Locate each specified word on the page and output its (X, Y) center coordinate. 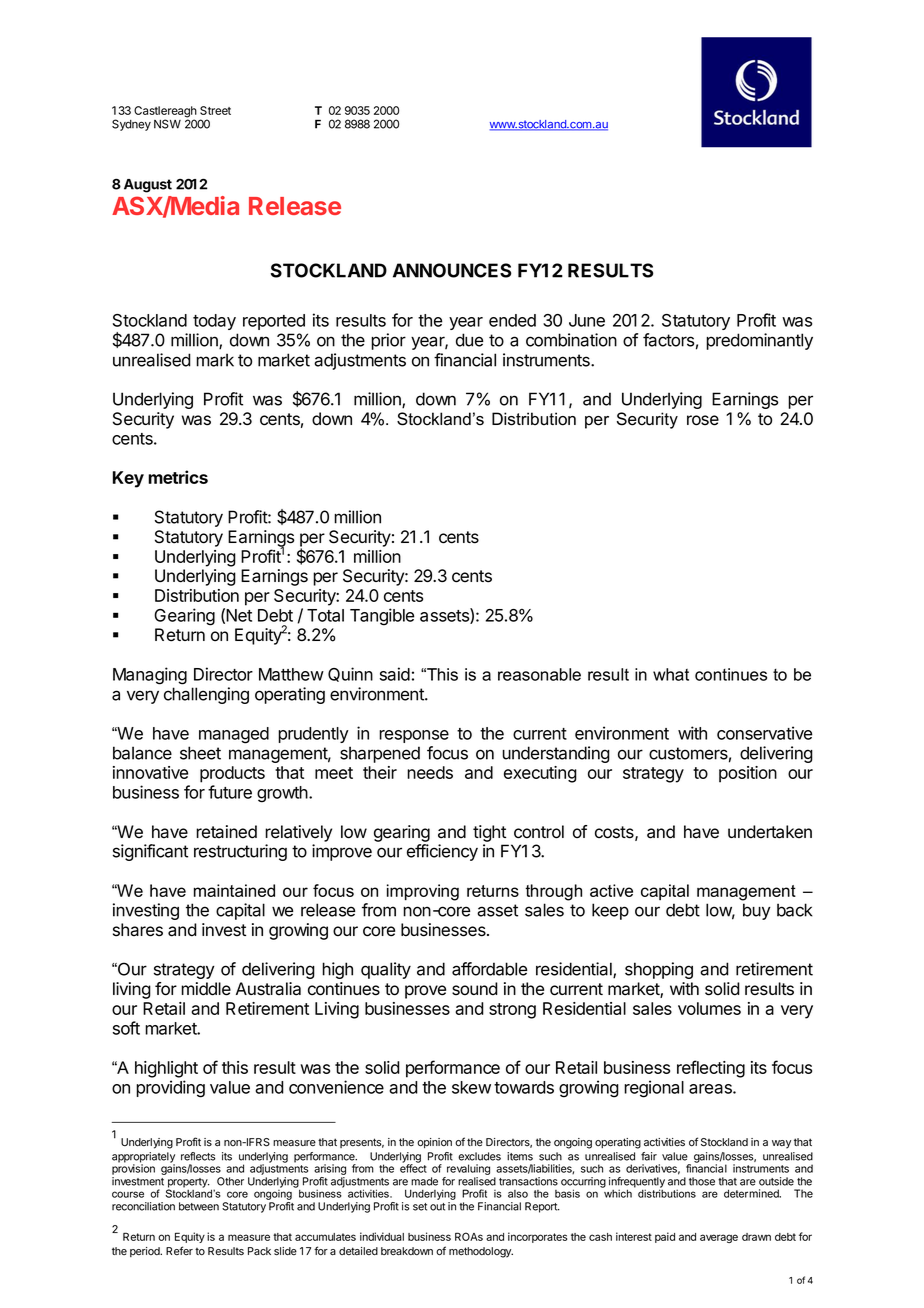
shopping (659, 970)
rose (703, 420)
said (395, 674)
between (199, 1206)
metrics (178, 477)
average (719, 1238)
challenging (206, 695)
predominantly (759, 341)
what (671, 674)
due (469, 340)
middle (206, 989)
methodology (481, 1252)
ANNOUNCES (452, 270)
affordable (489, 969)
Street (215, 110)
